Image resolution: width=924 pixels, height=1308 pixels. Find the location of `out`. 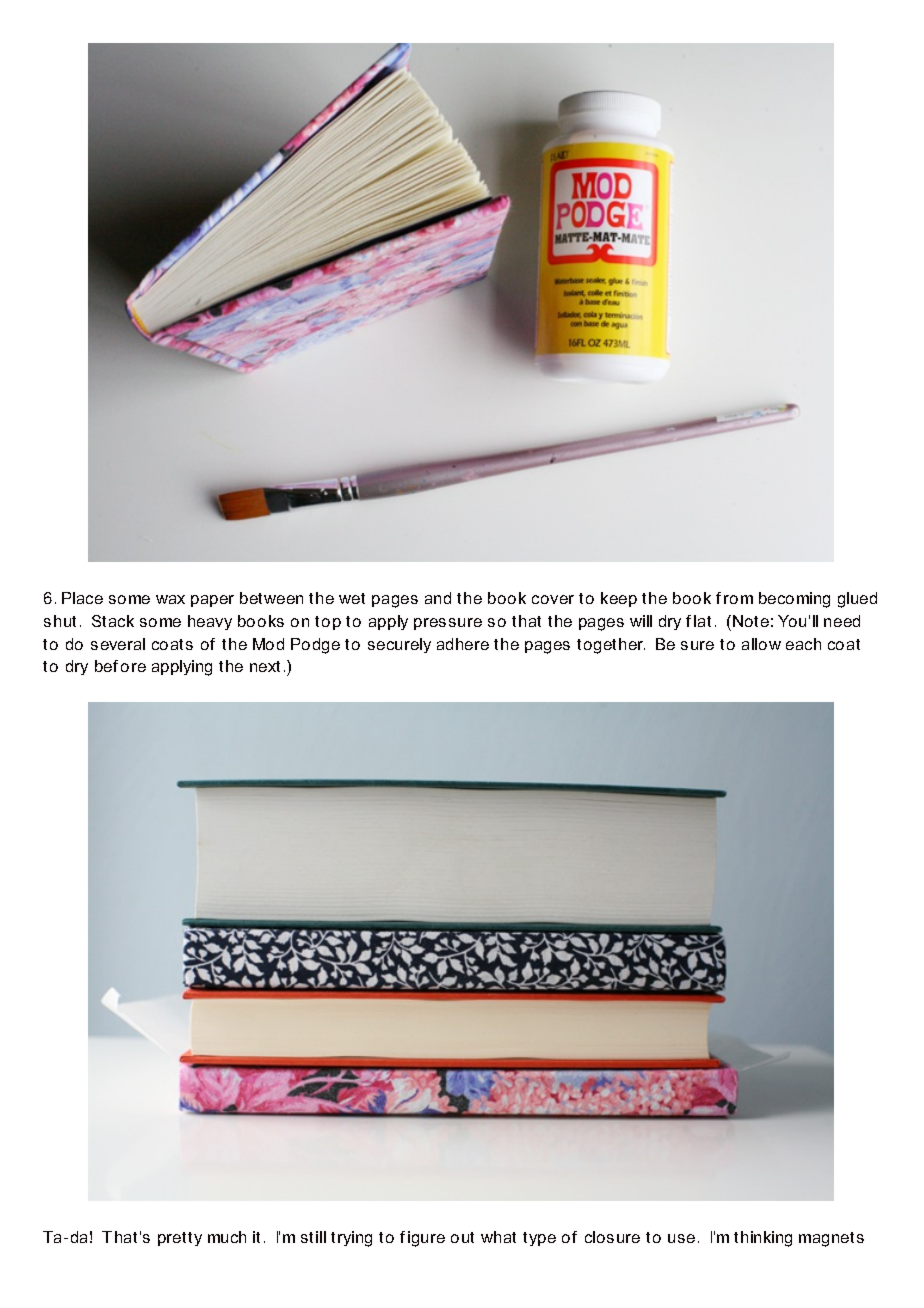

out is located at coordinates (462, 1237).
